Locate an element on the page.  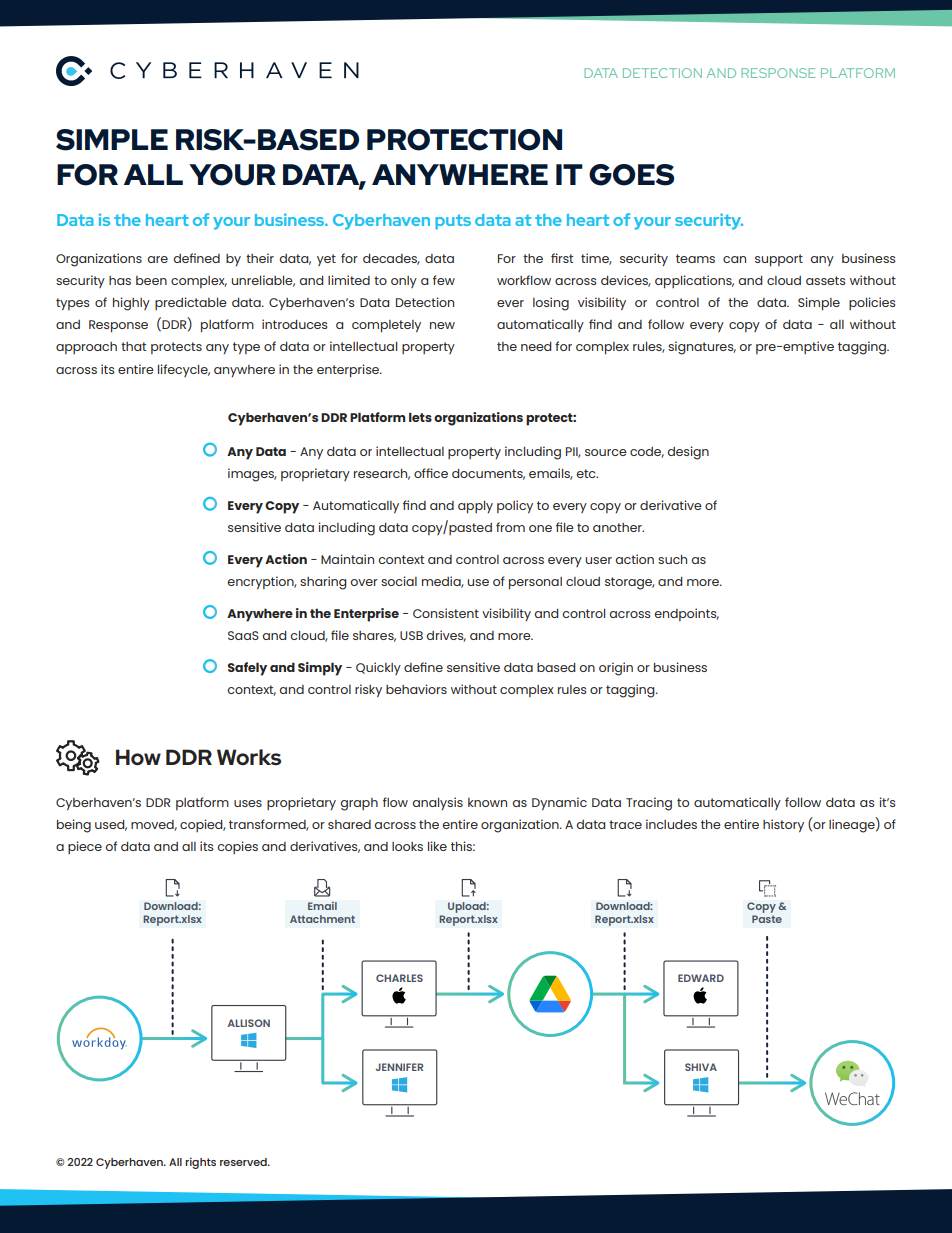
puts is located at coordinates (453, 222).
